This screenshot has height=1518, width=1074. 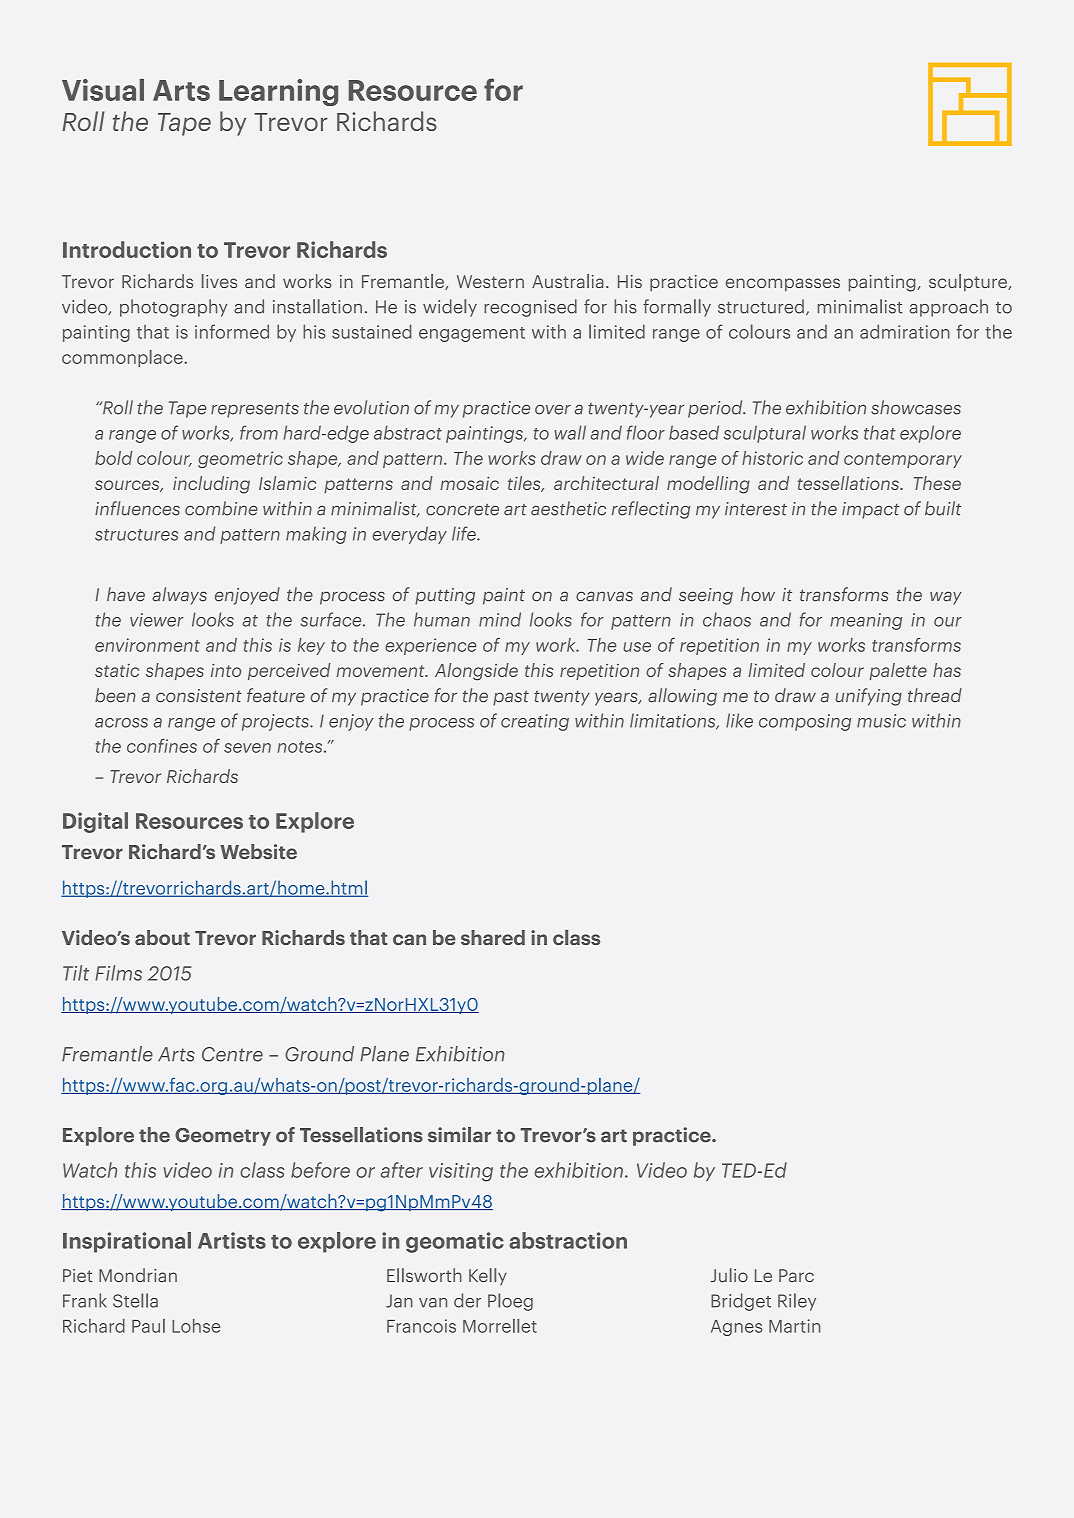 What do you see at coordinates (493, 937) in the screenshot?
I see `shared` at bounding box center [493, 937].
